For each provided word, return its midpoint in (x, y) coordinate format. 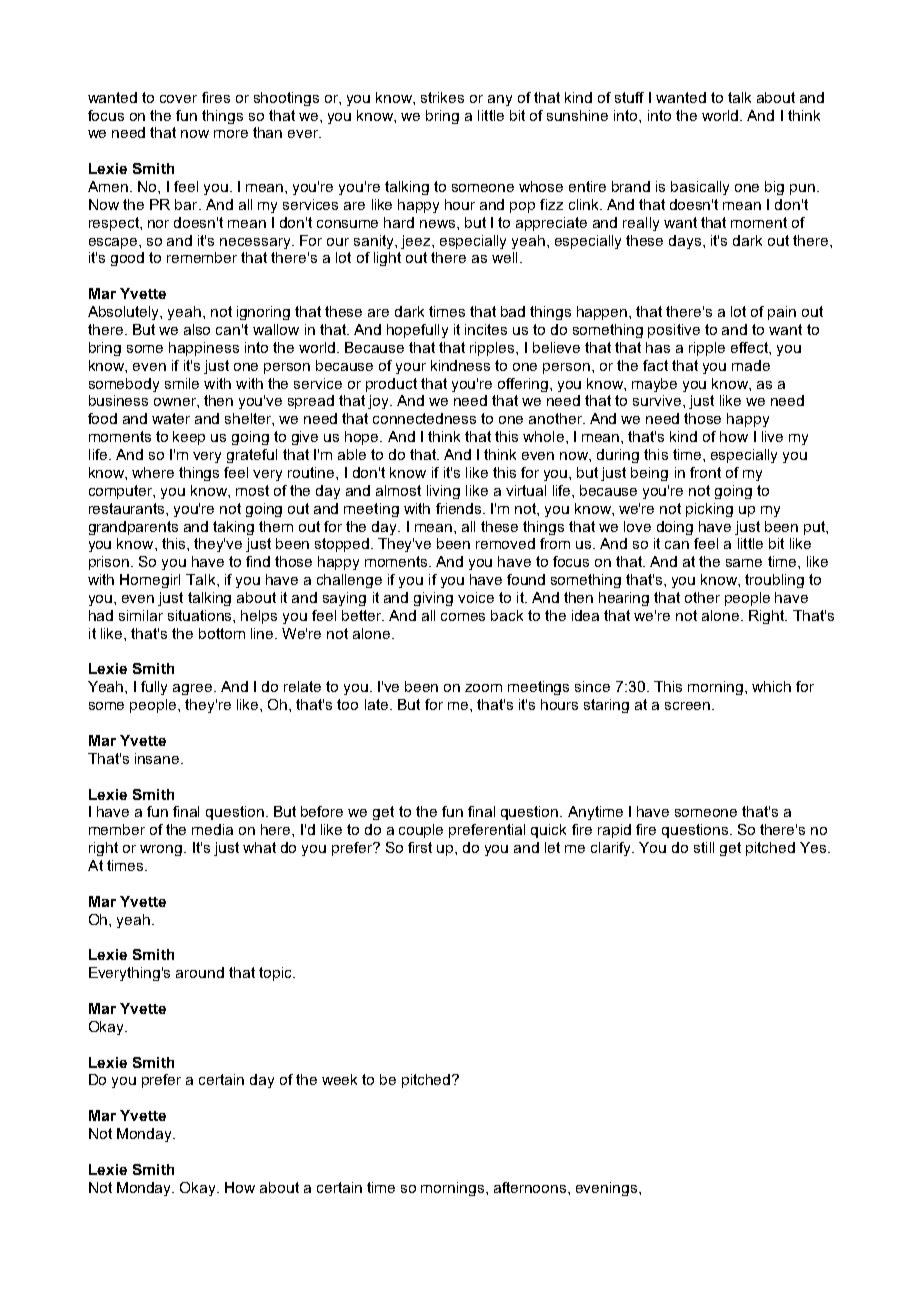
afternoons (531, 1187)
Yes (813, 847)
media (212, 829)
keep (189, 438)
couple (421, 831)
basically (700, 188)
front (705, 472)
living (443, 492)
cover (178, 99)
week (339, 1079)
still (704, 847)
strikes (442, 97)
